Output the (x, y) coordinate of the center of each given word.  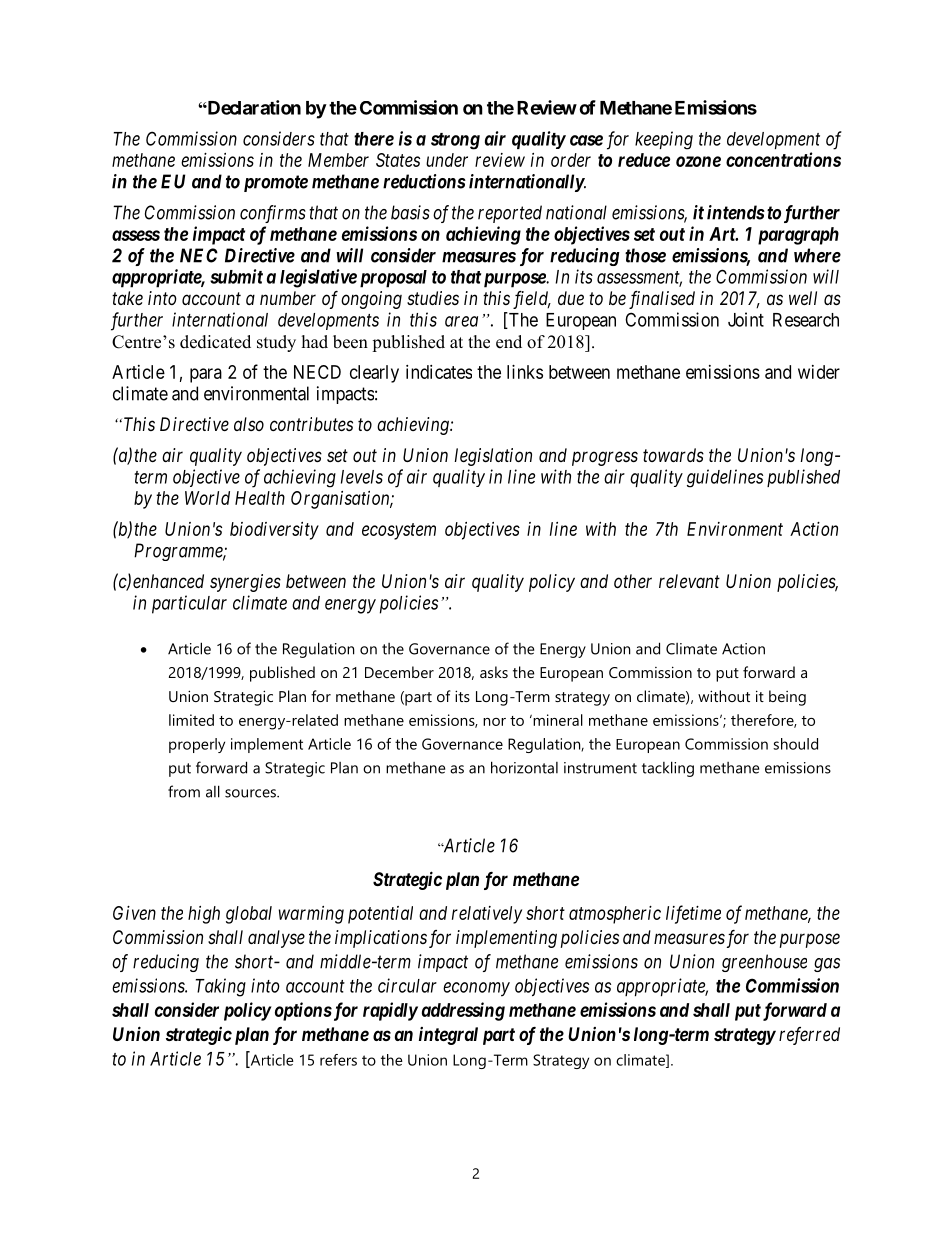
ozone (698, 161)
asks (494, 672)
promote (276, 183)
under (447, 160)
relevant (689, 581)
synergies (245, 583)
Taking (221, 987)
